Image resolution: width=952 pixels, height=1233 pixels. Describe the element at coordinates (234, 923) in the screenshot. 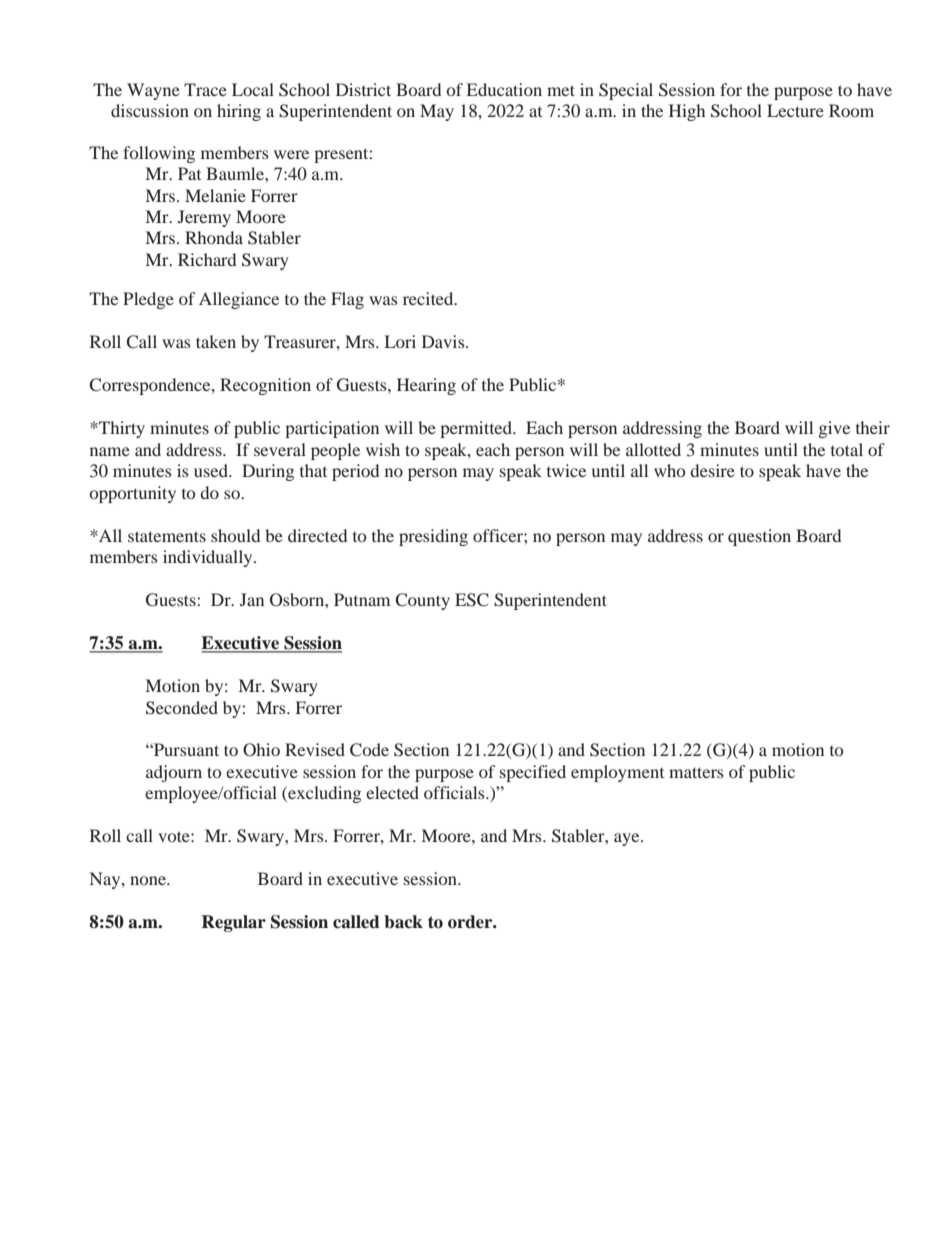

I see `Regular` at that location.
